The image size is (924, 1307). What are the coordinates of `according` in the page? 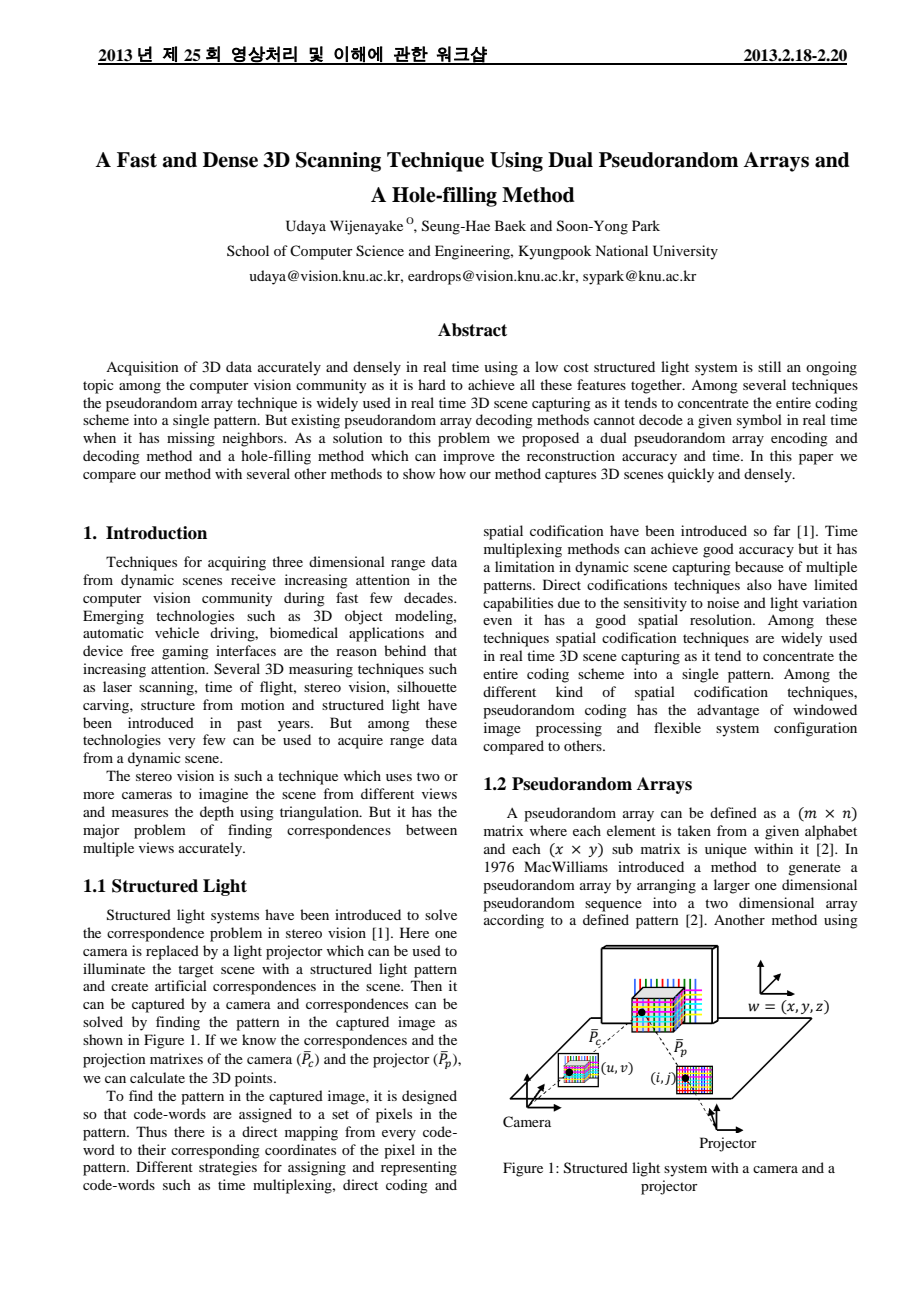 It's located at (514, 921).
